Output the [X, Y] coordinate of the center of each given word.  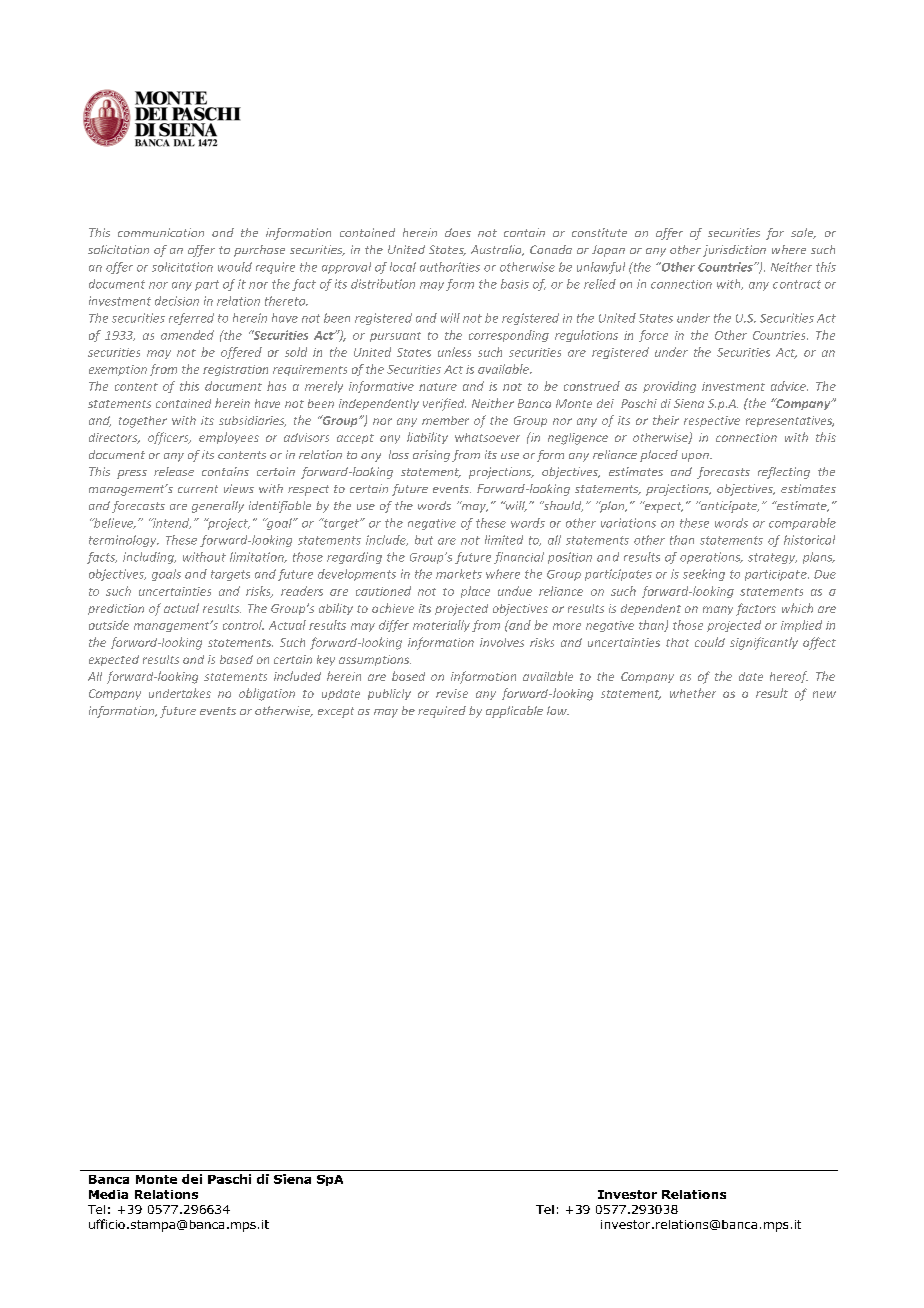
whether [693, 693]
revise [452, 693]
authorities [450, 267]
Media [108, 1194]
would [235, 267]
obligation [267, 694]
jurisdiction [734, 251]
